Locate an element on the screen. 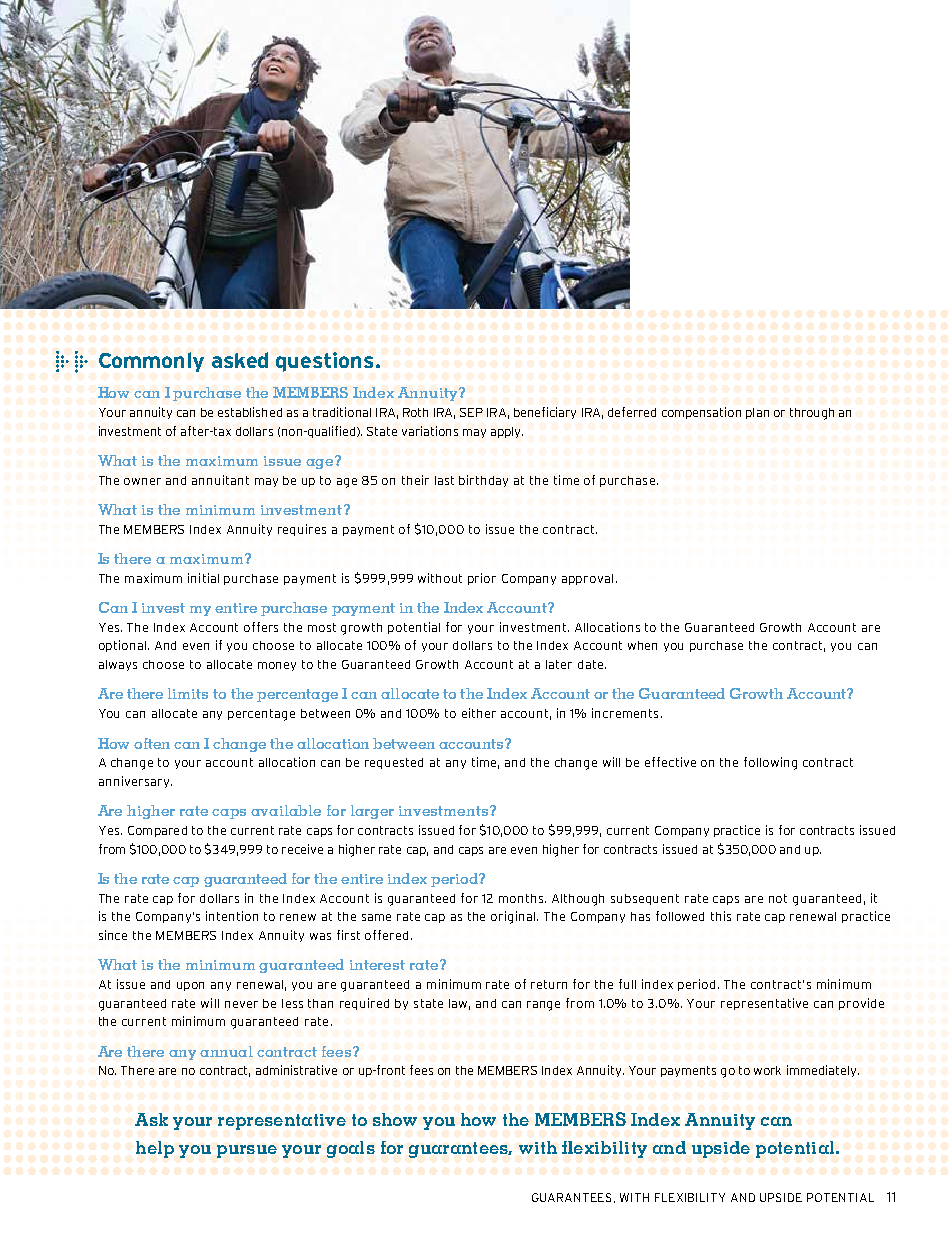 The image size is (952, 1233). often is located at coordinates (152, 743).
